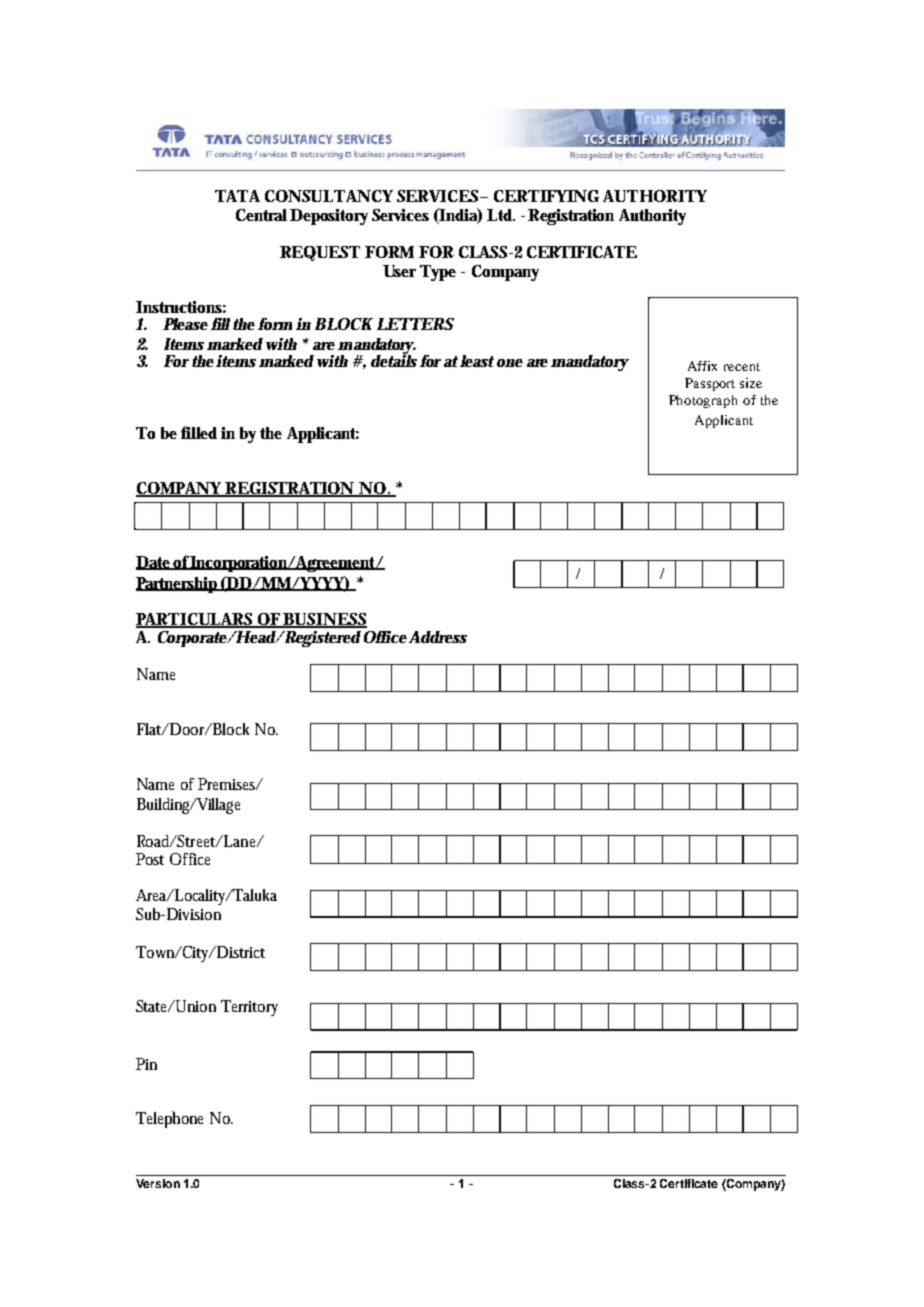 This screenshot has width=924, height=1307. What do you see at coordinates (227, 784) in the screenshot?
I see `Premises` at bounding box center [227, 784].
